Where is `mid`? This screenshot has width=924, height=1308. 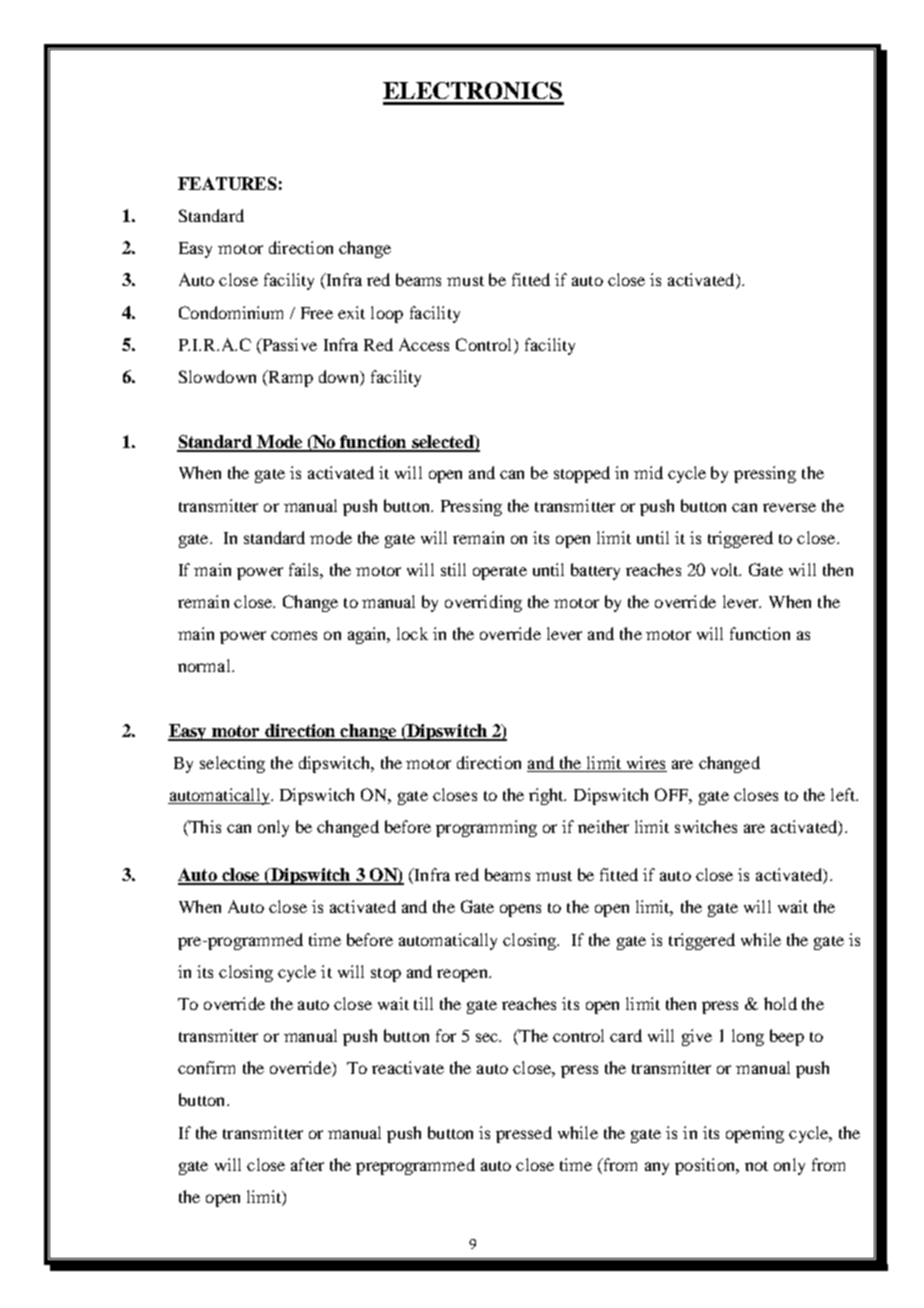
mid is located at coordinates (648, 472).
